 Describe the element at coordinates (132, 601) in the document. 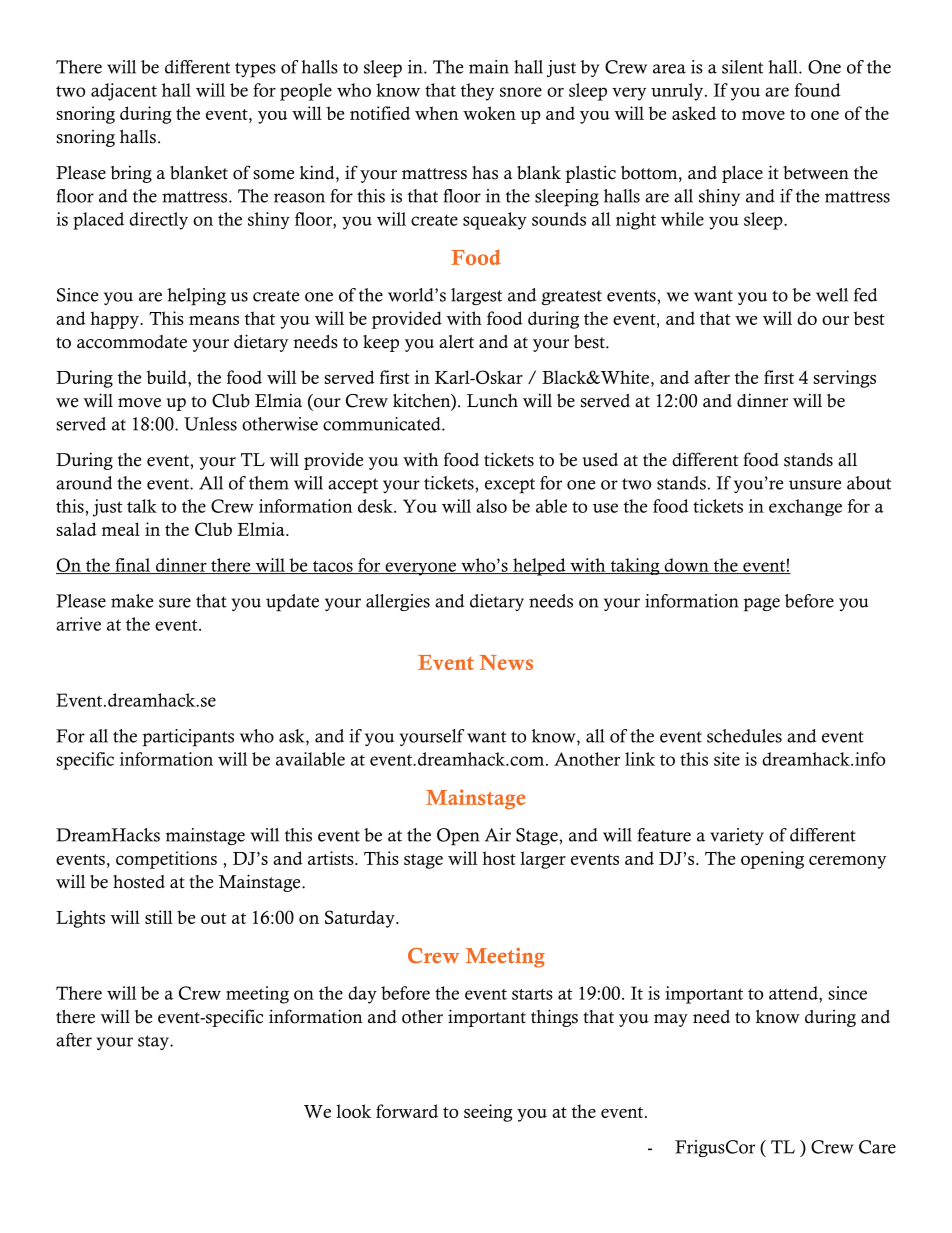

I see `make` at that location.
